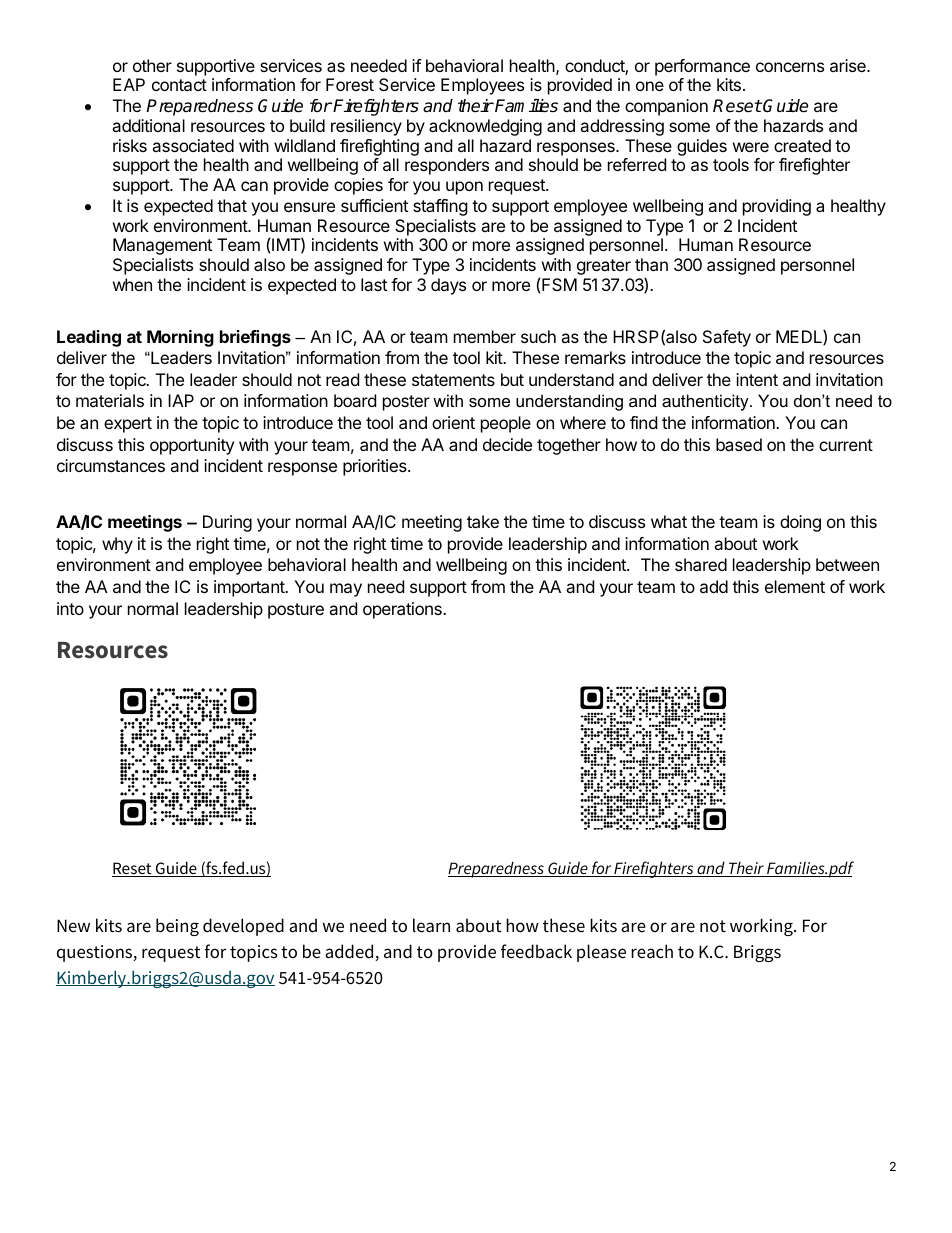 The height and width of the page is (1233, 952). I want to click on operations, so click(403, 610).
